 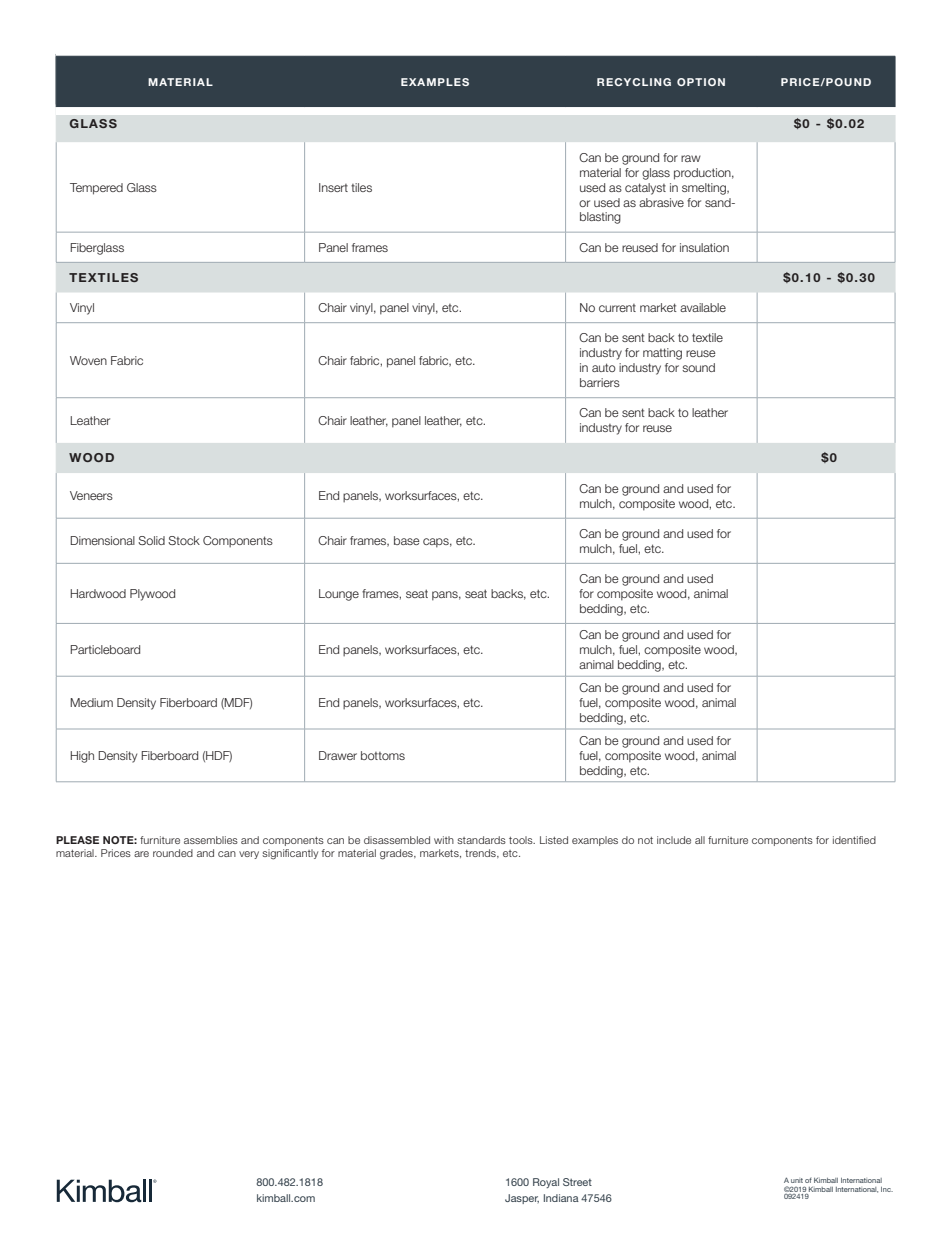 What do you see at coordinates (698, 367) in the image?
I see `sound` at bounding box center [698, 367].
